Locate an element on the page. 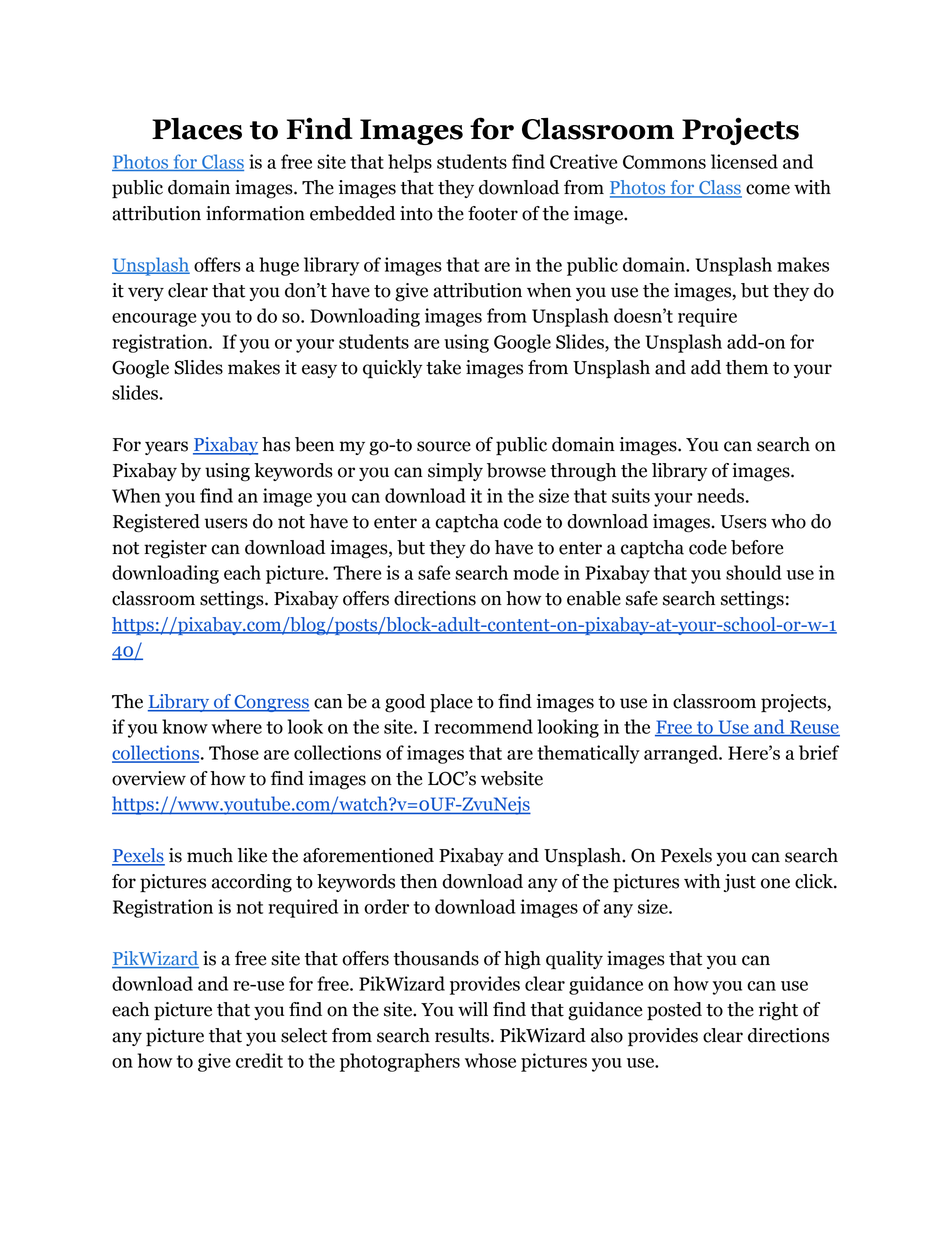  come is located at coordinates (768, 189).
